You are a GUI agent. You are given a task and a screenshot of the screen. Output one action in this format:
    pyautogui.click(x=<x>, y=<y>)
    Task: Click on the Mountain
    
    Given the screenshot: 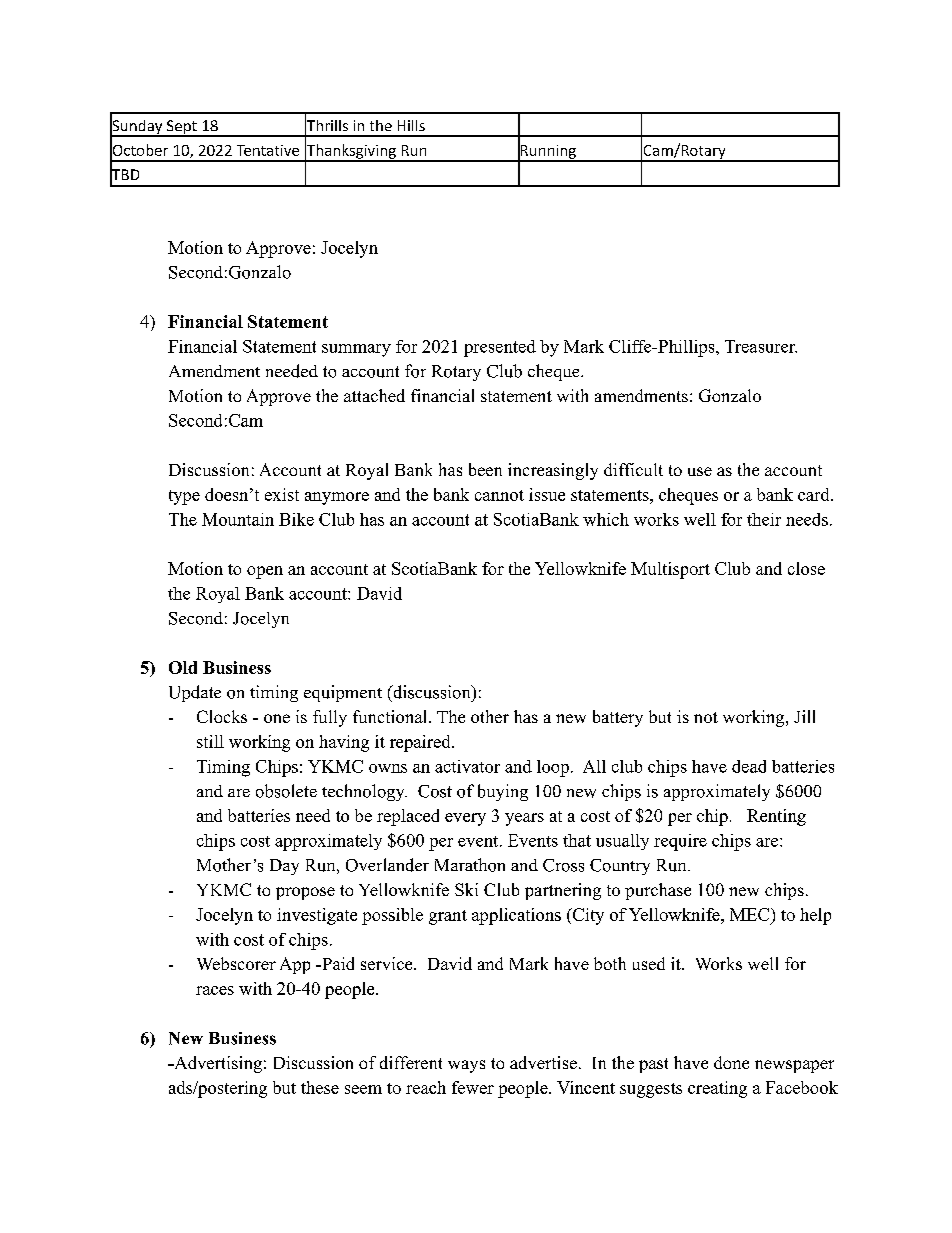 What is the action you would take?
    pyautogui.click(x=238, y=519)
